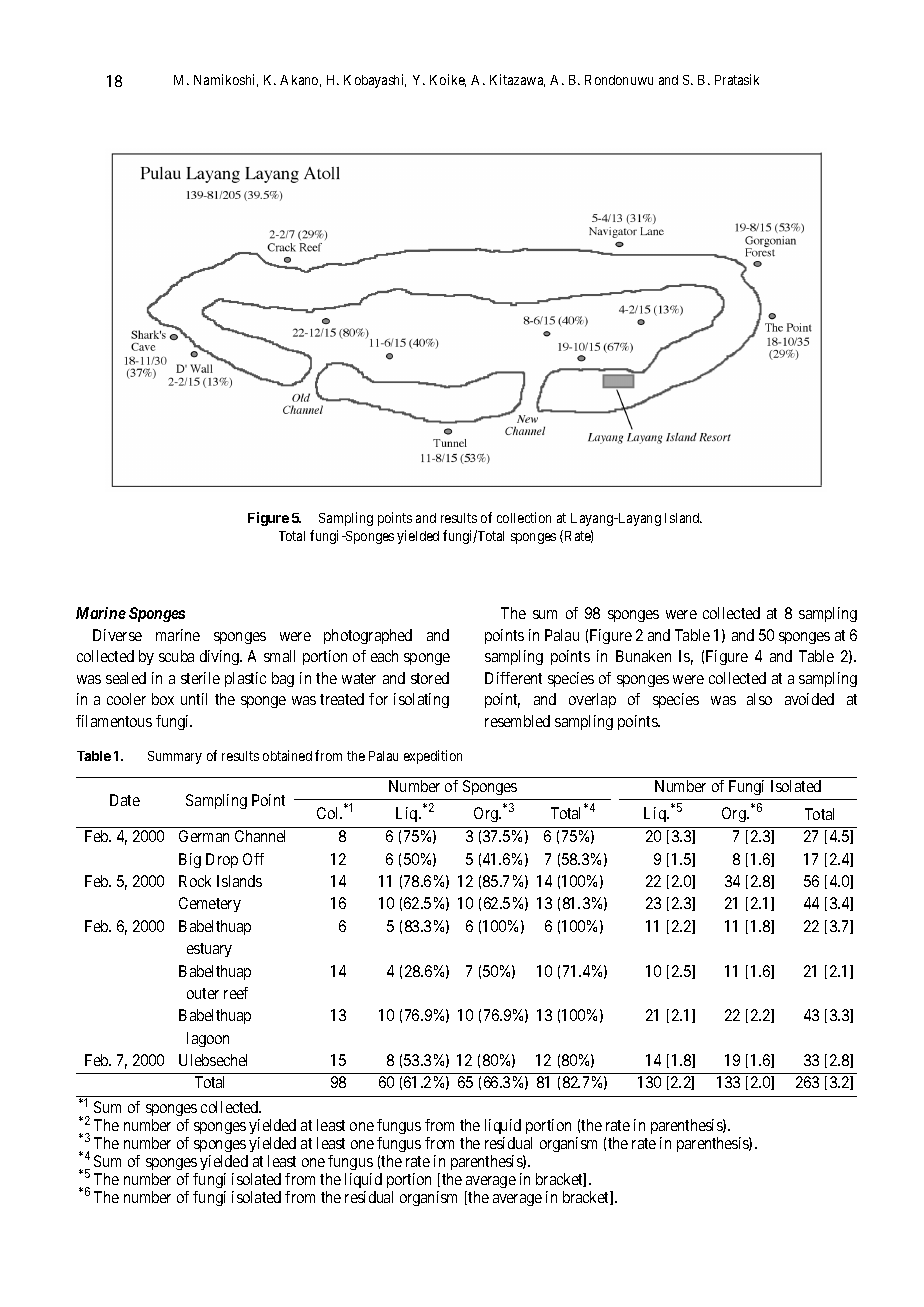  What do you see at coordinates (117, 635) in the screenshot?
I see `Diverse` at bounding box center [117, 635].
